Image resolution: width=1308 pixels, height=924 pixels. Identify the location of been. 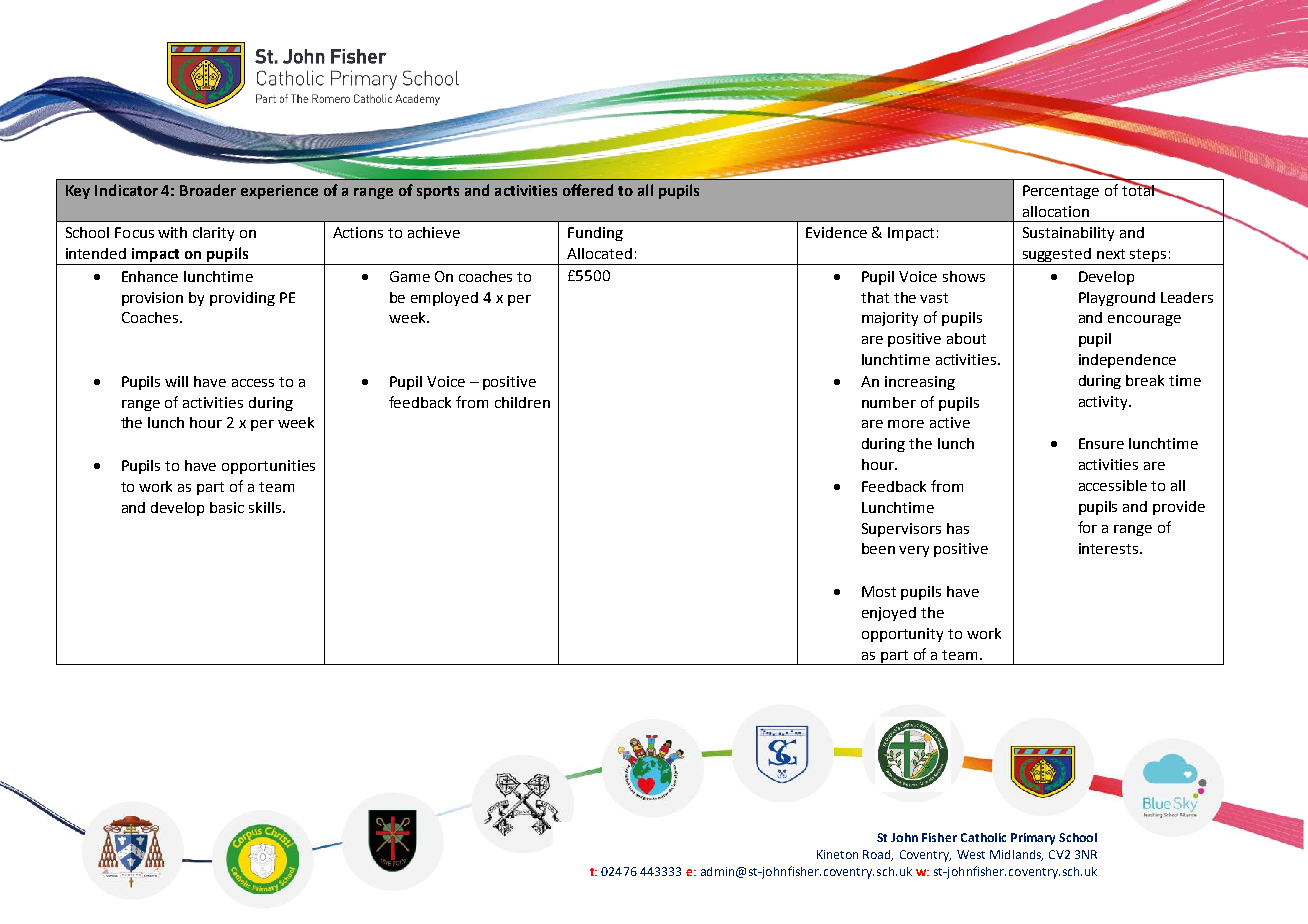
(878, 548).
